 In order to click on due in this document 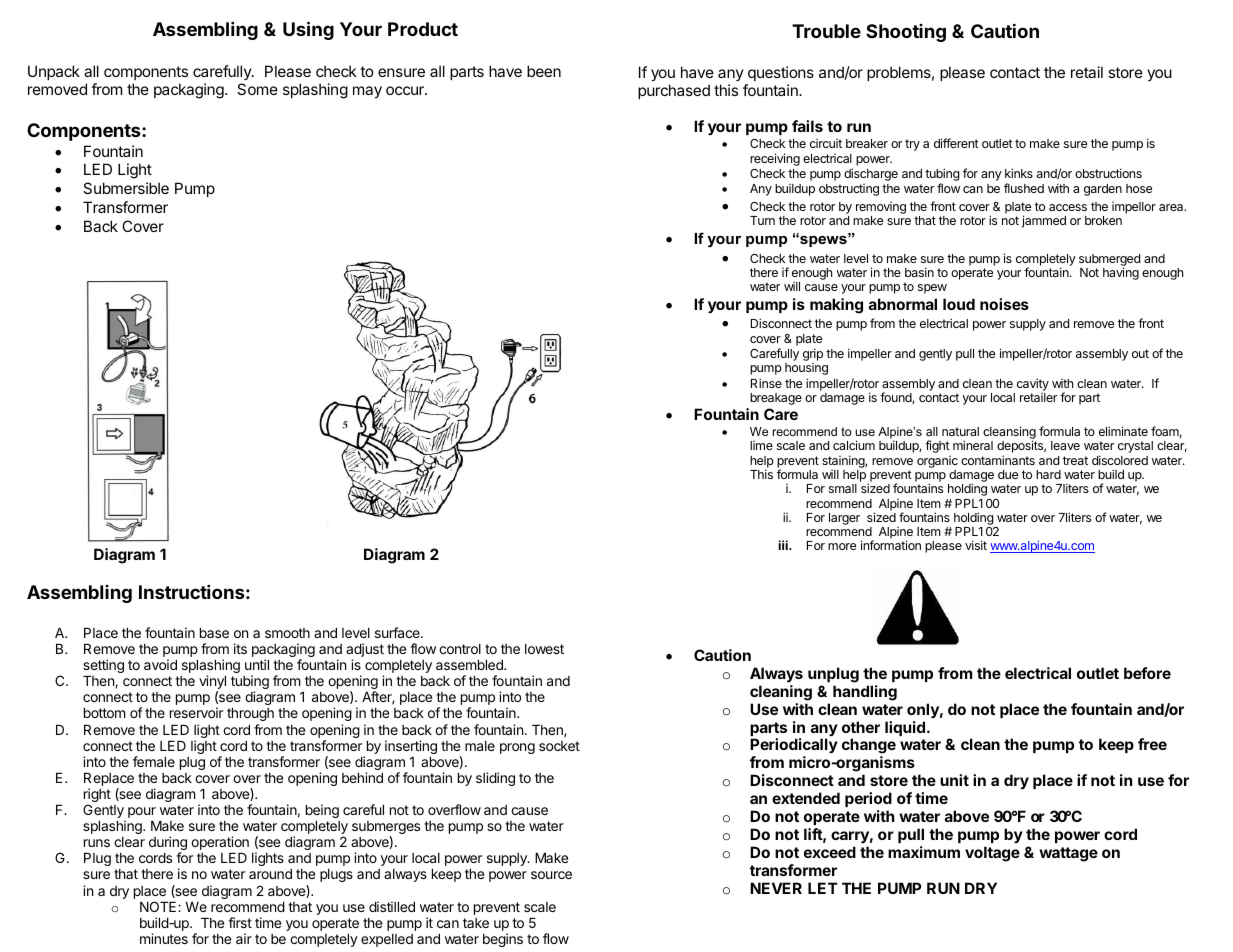, I will do `click(1008, 474)`.
